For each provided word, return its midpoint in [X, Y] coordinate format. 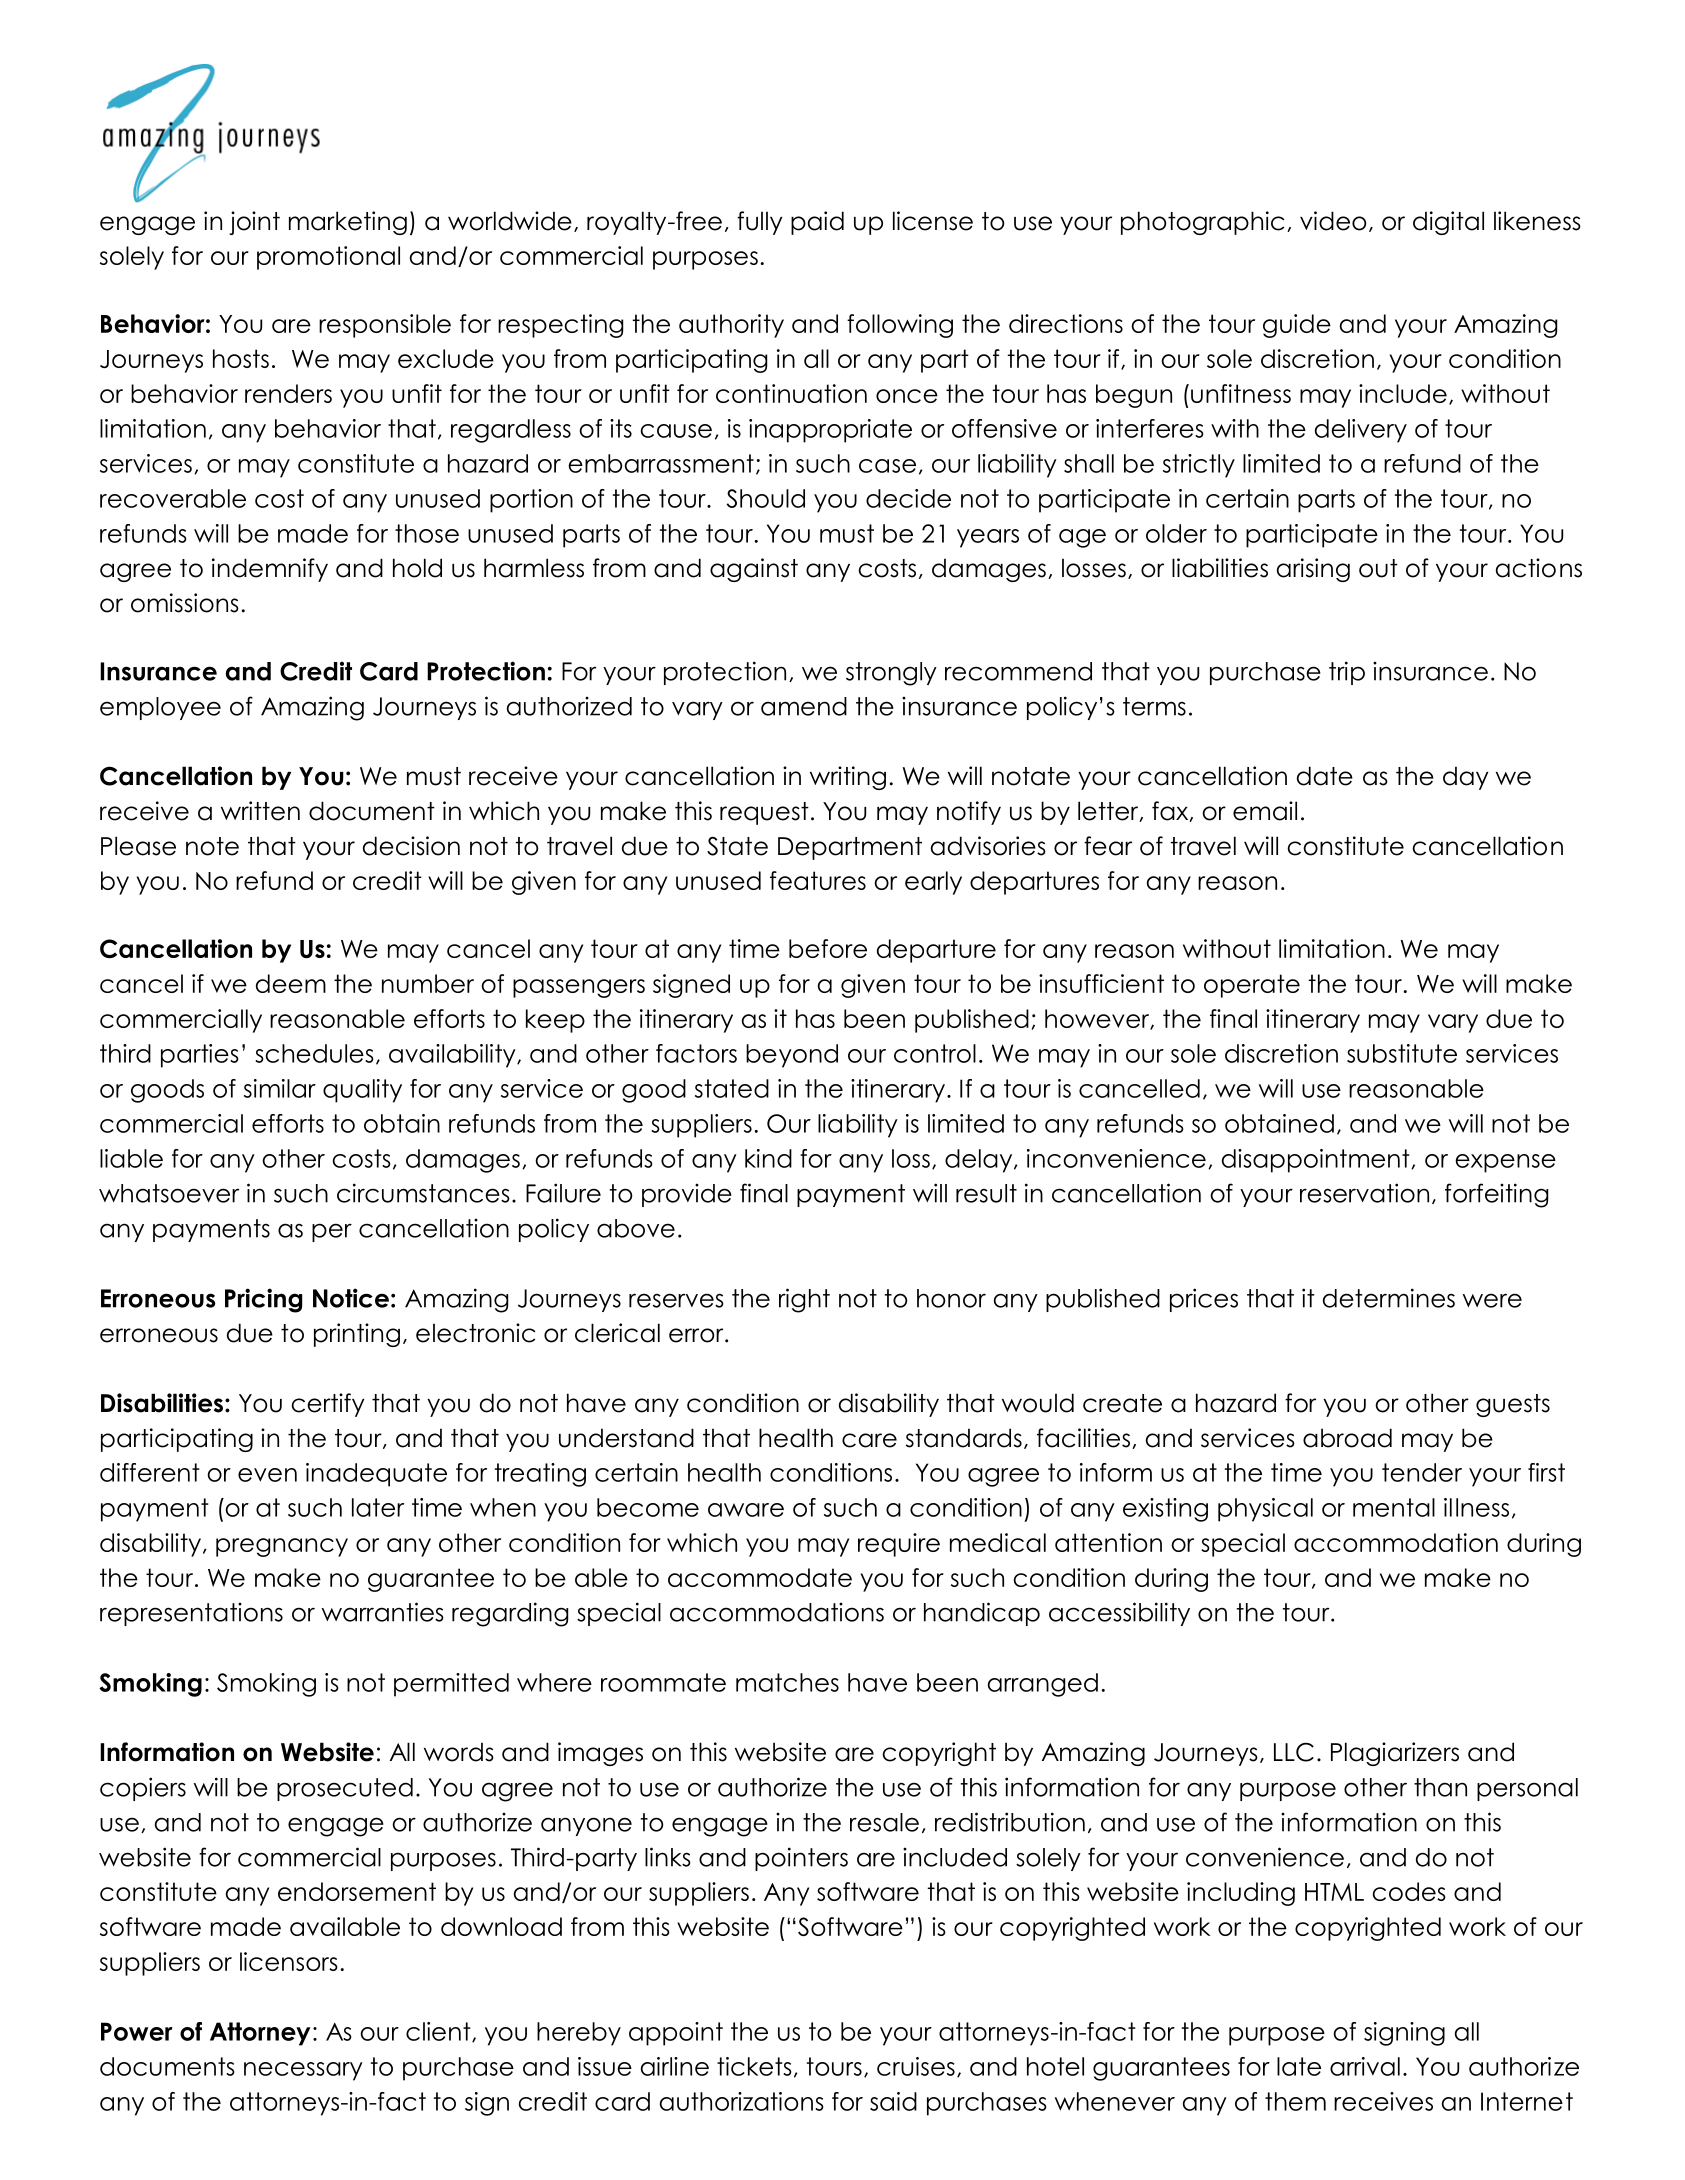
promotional [328, 258]
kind [768, 1158]
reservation [1364, 1193]
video [1333, 221]
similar [280, 1088]
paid [817, 223]
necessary [303, 2071]
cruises [916, 2066]
